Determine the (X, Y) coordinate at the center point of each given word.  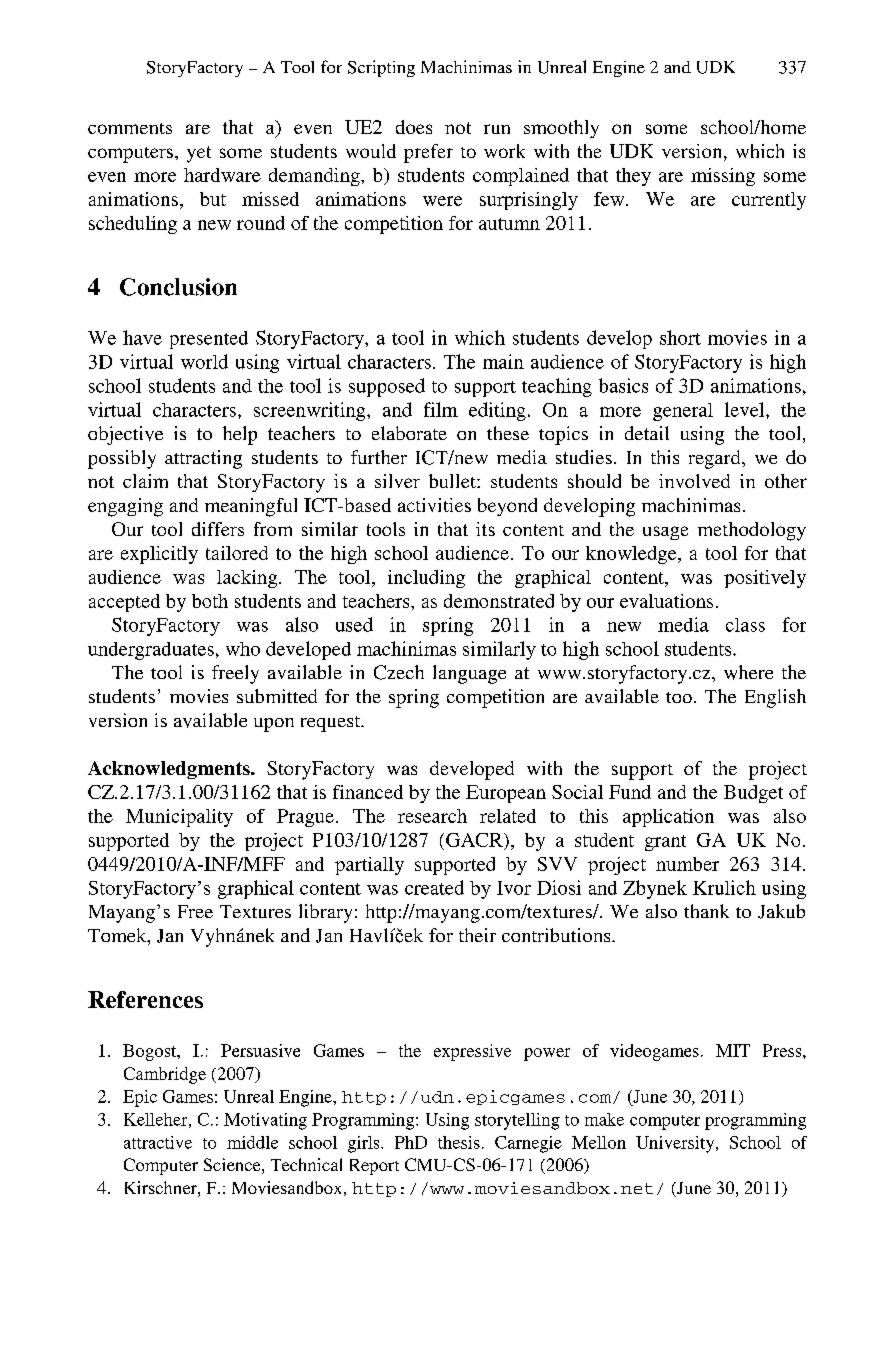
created (434, 887)
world (204, 361)
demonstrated (499, 601)
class (745, 625)
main (503, 361)
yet (199, 154)
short (680, 337)
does (414, 127)
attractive (158, 1142)
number (687, 864)
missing (723, 177)
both (210, 601)
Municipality (179, 818)
